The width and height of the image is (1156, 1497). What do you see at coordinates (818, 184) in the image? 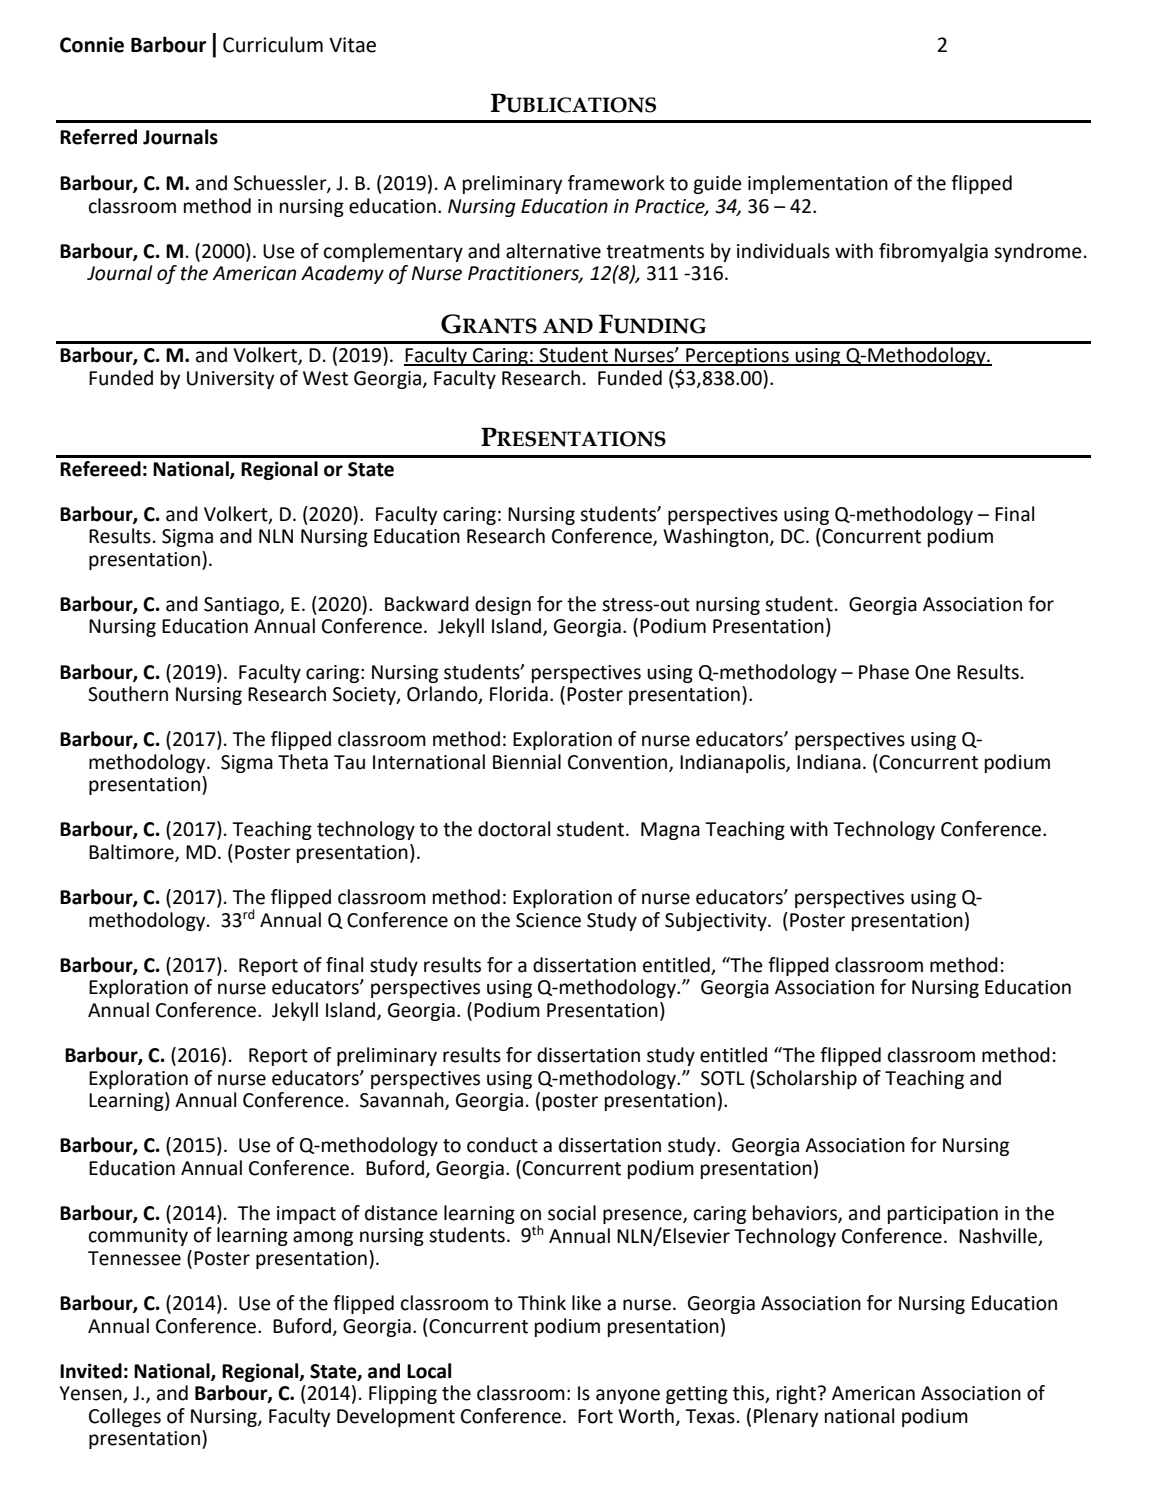
I see `implementation` at bounding box center [818, 184].
